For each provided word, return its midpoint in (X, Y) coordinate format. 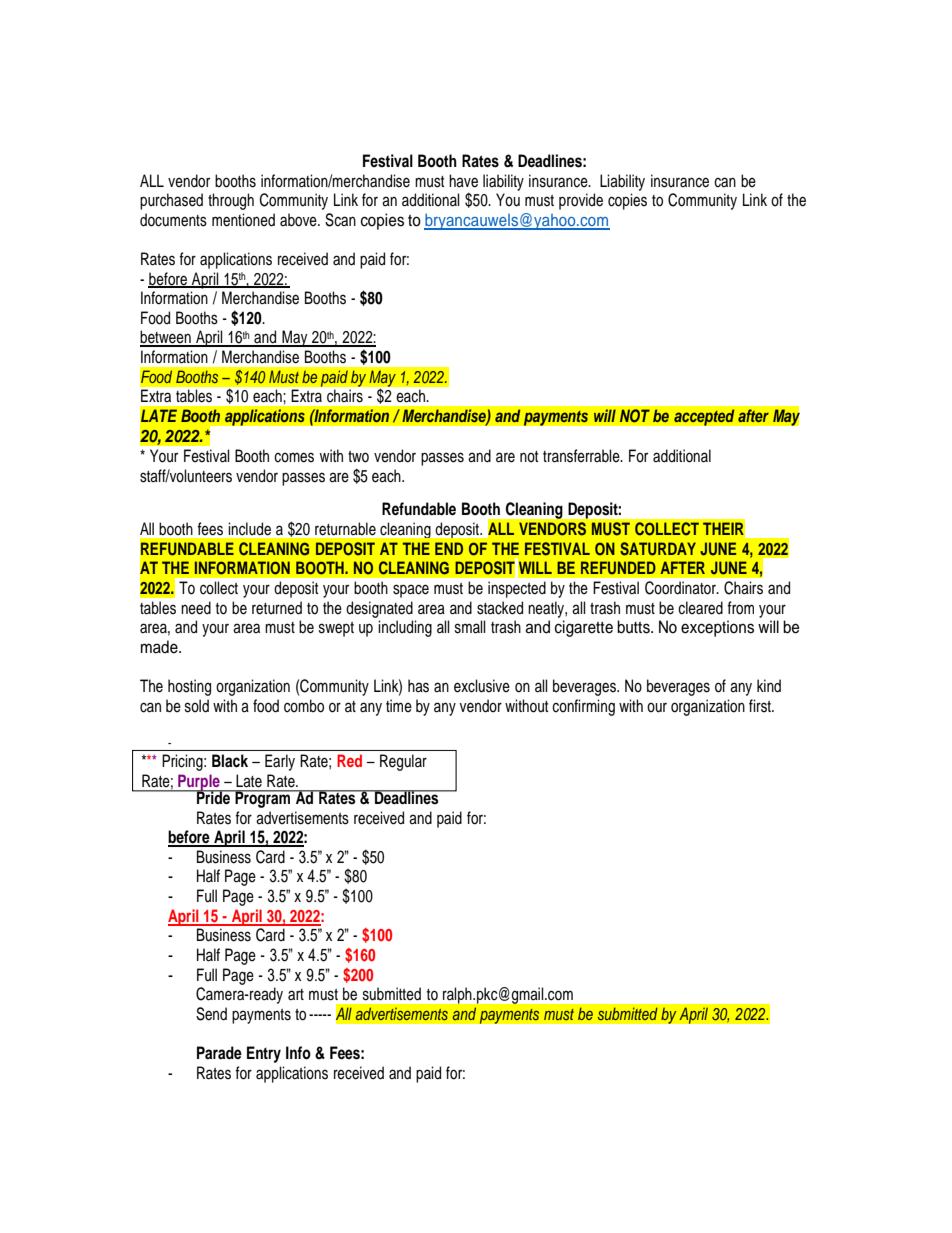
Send (211, 1014)
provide (581, 201)
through (231, 201)
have (463, 181)
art (296, 994)
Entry (264, 1054)
